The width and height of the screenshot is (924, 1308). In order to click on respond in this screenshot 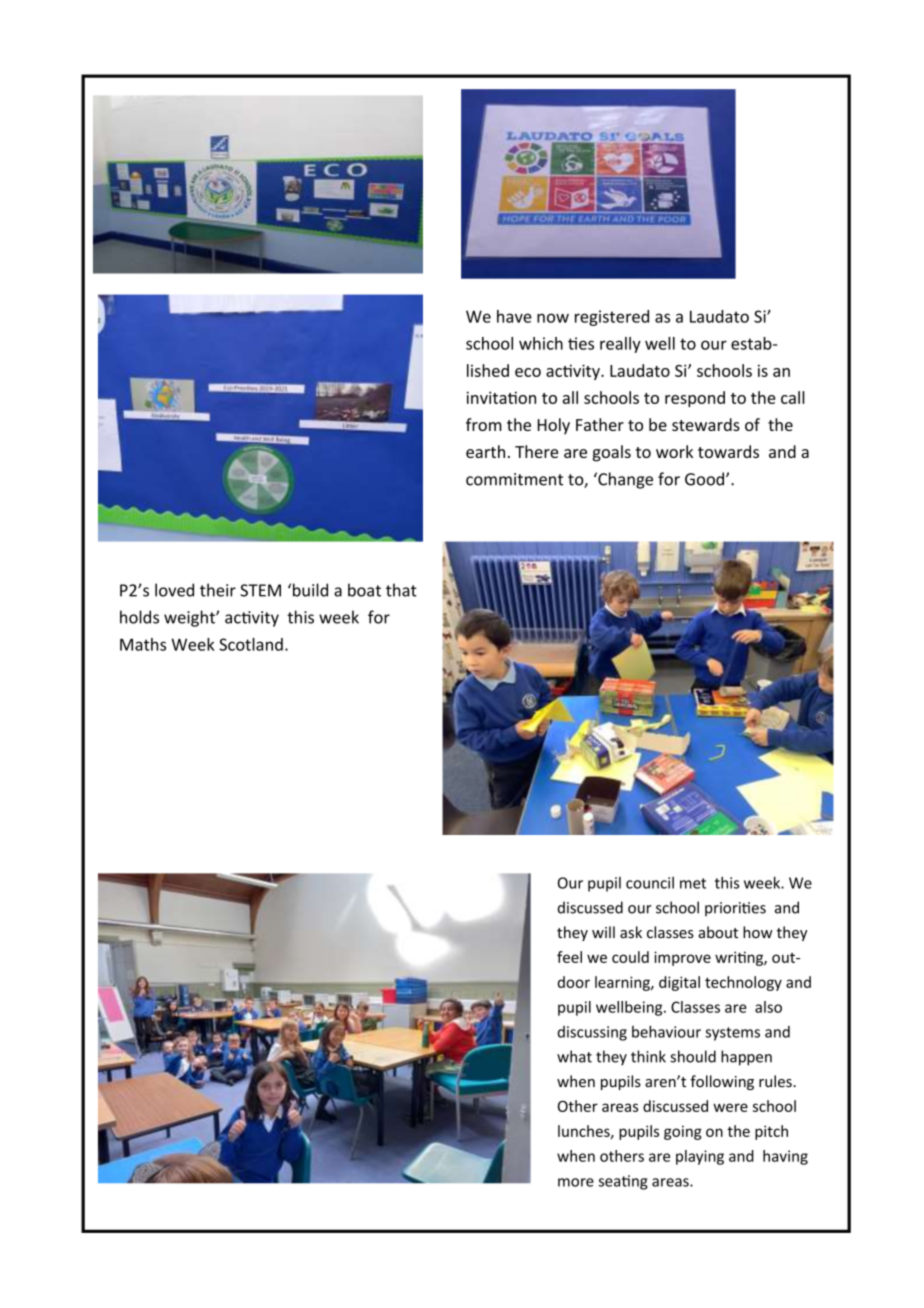, I will do `click(695, 399)`.
